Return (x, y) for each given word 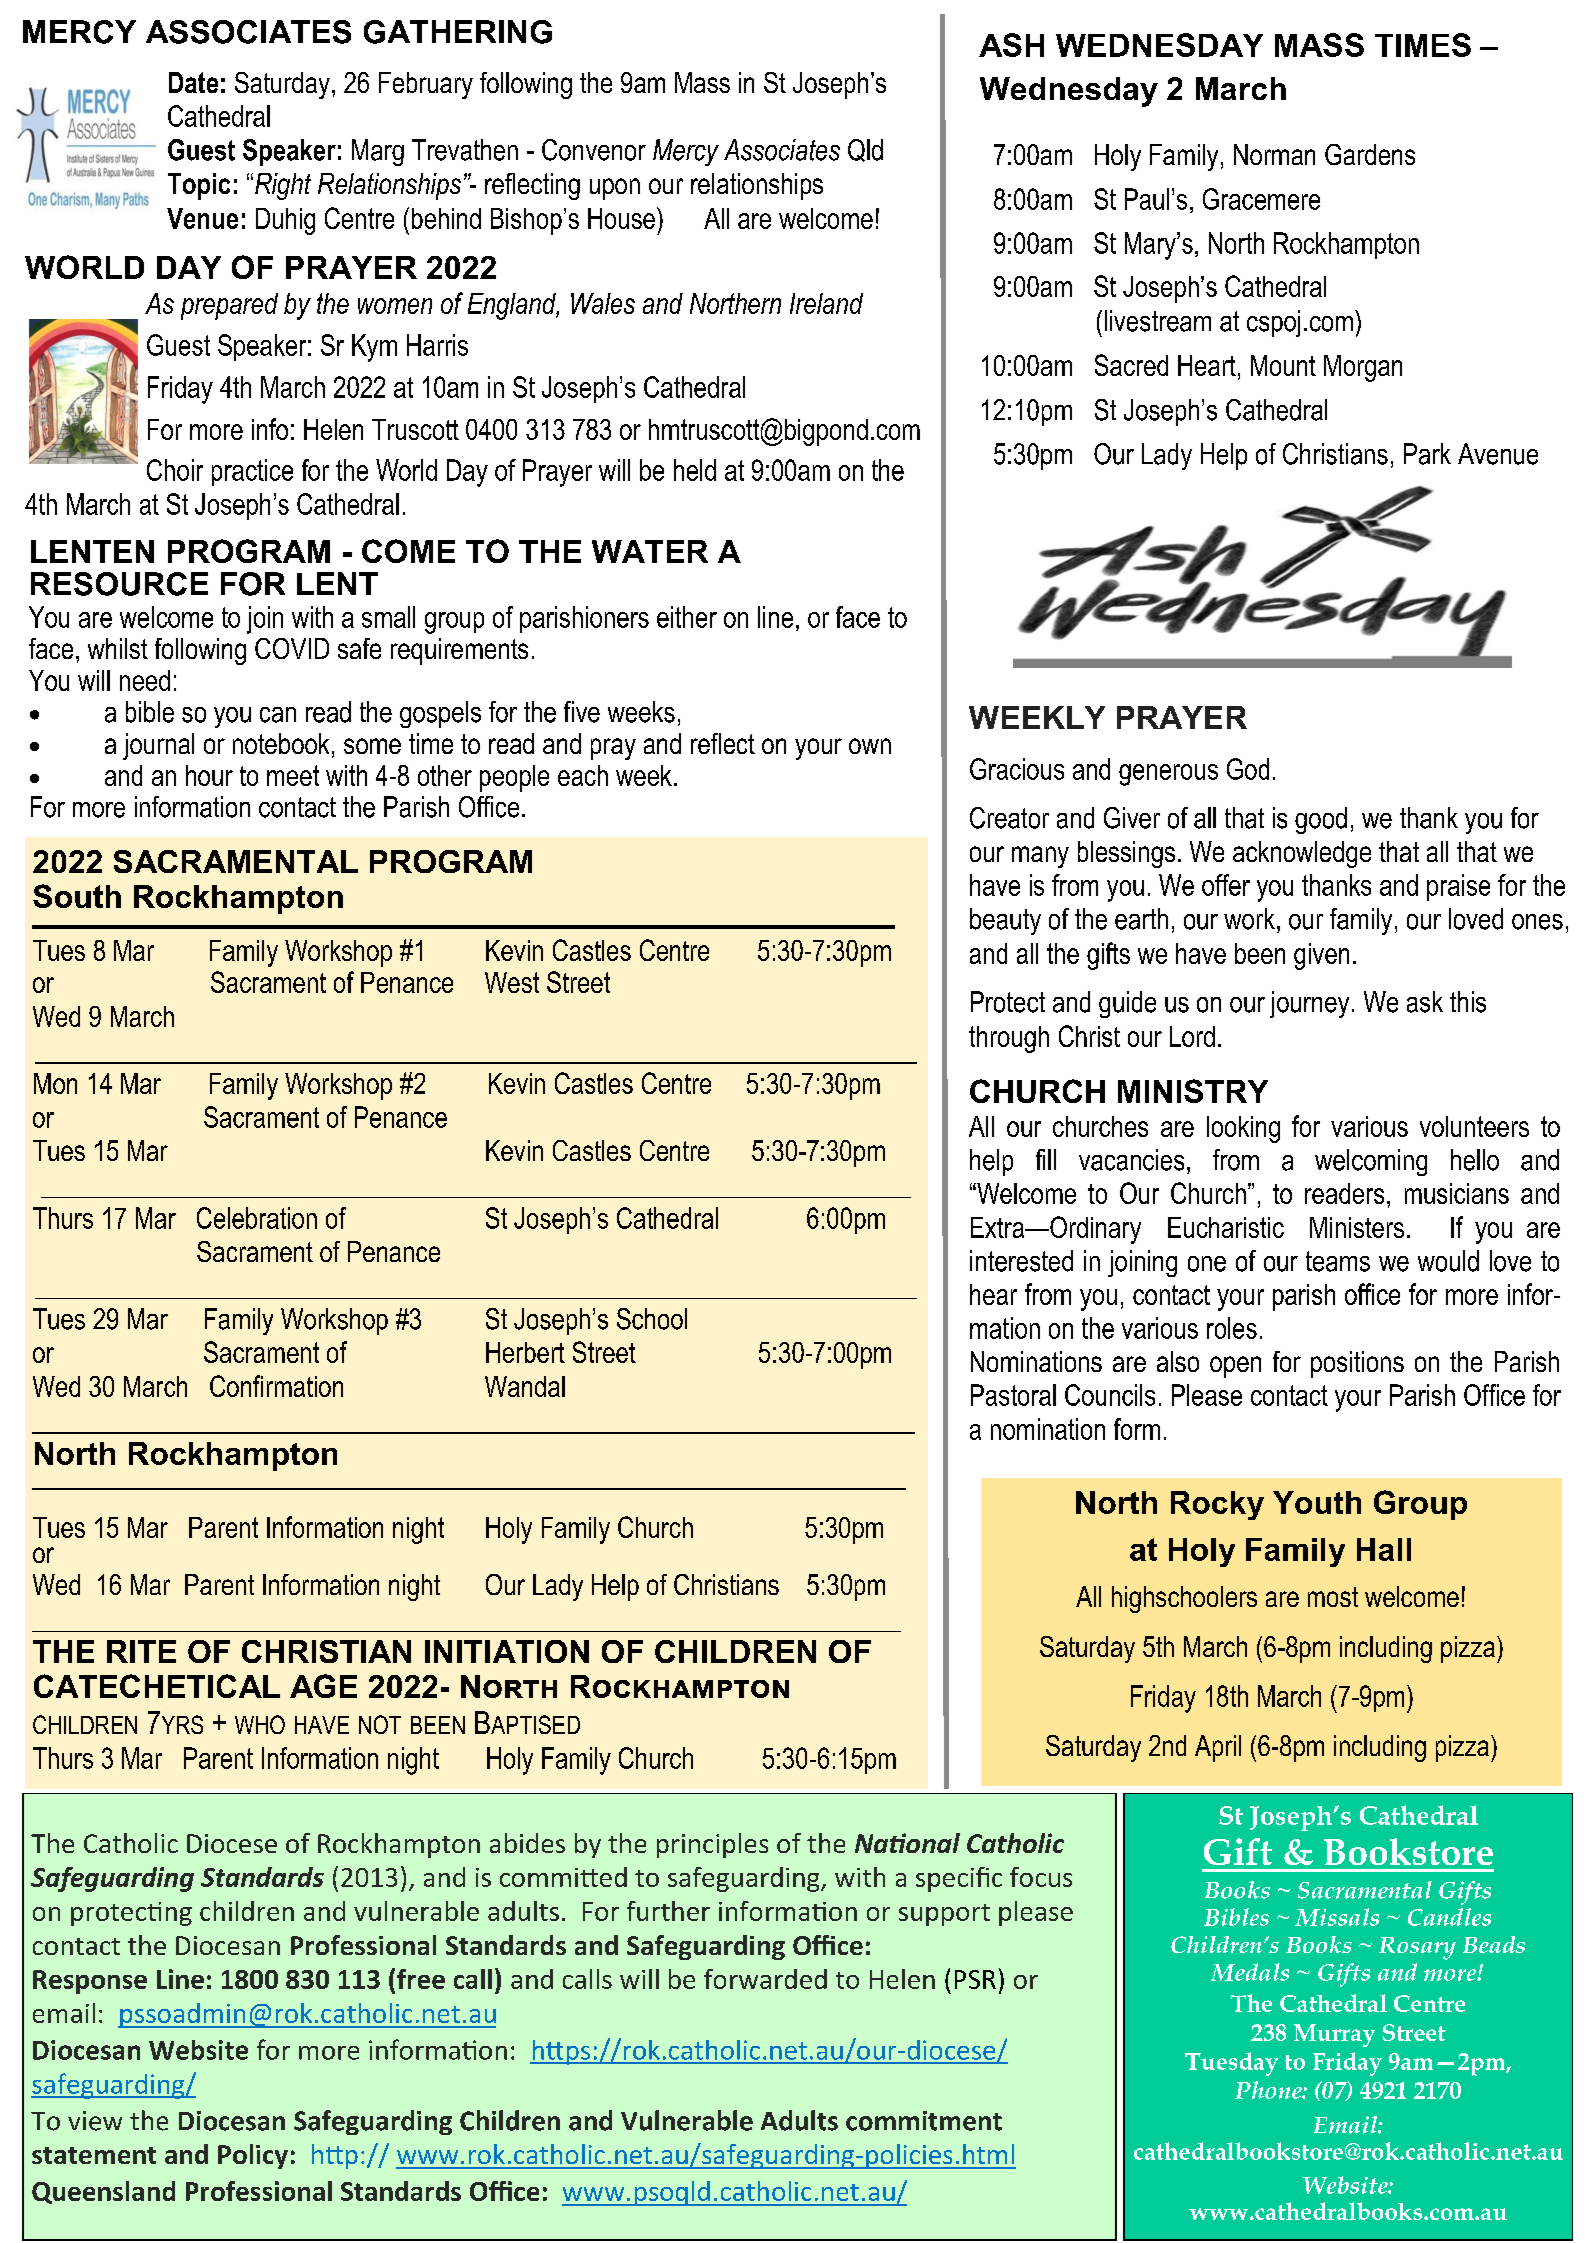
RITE (141, 1651)
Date (193, 82)
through (1009, 1039)
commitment (924, 2121)
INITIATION (507, 1651)
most (1333, 1597)
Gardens (1370, 154)
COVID (292, 648)
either (687, 617)
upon (615, 189)
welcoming (1371, 1162)
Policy (253, 2156)
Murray (1334, 2035)
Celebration (257, 1218)
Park (1427, 454)
